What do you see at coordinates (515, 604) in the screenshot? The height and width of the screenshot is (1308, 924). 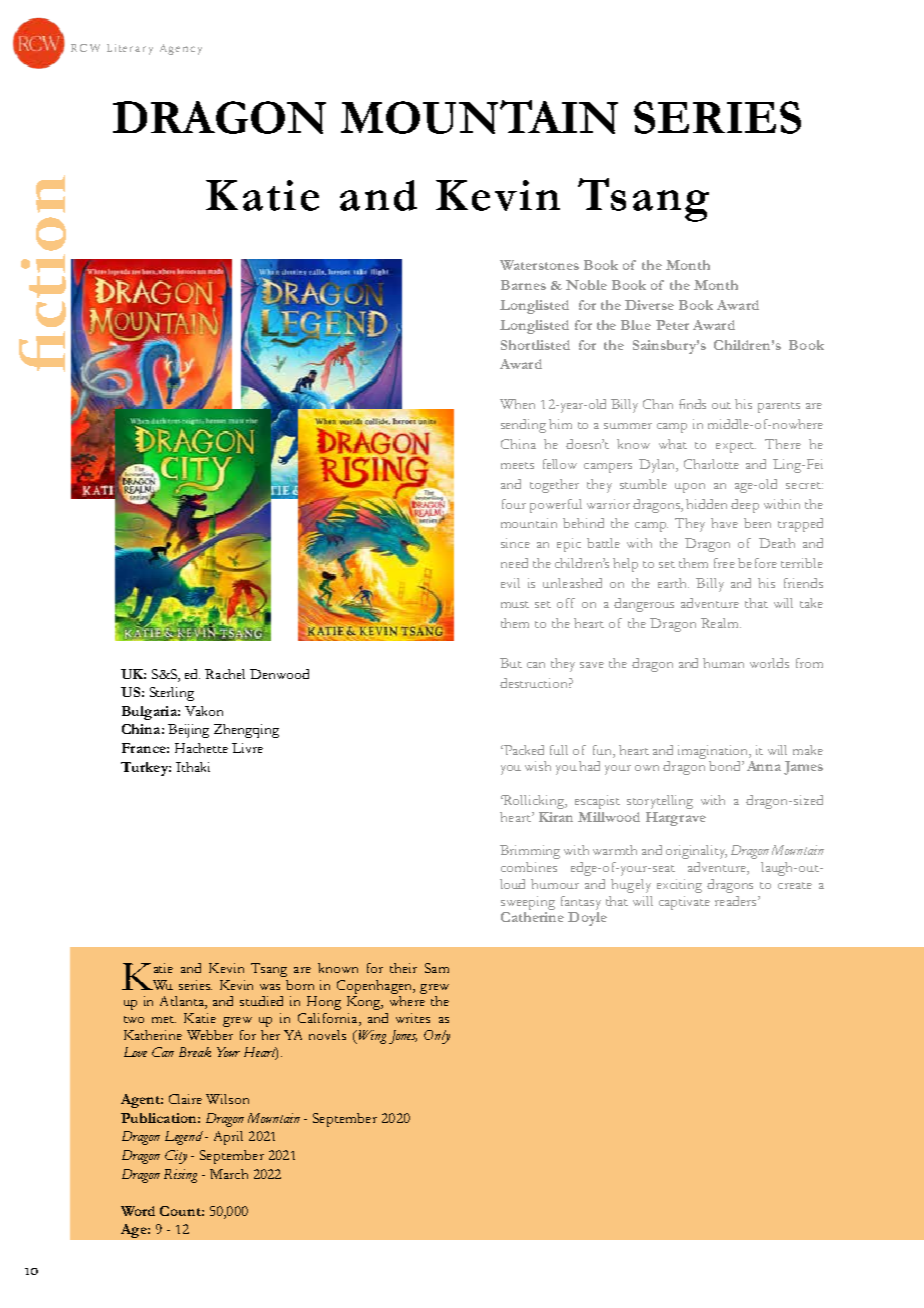 I see `must` at bounding box center [515, 604].
